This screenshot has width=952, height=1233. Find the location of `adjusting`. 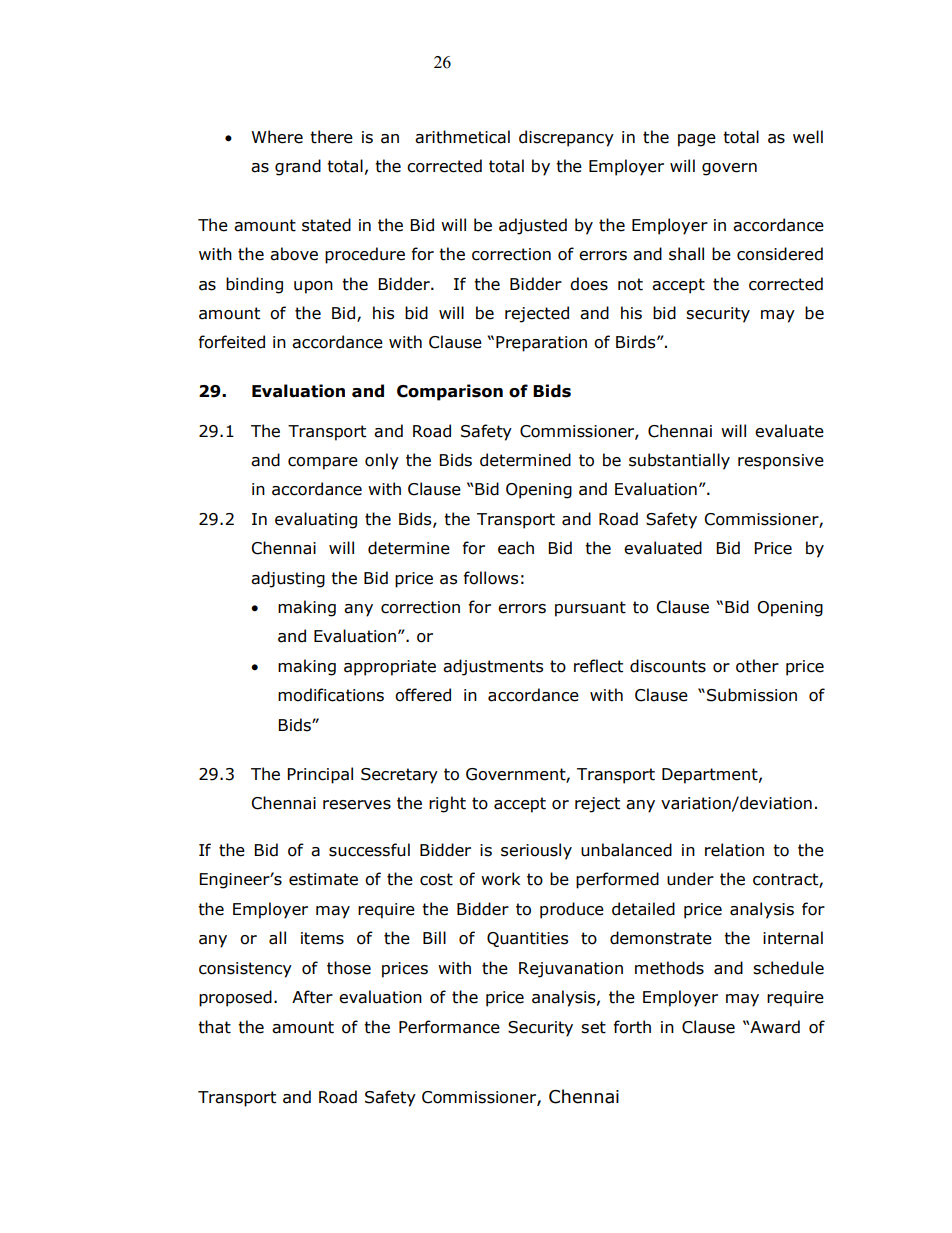

adjusting is located at coordinates (288, 579).
